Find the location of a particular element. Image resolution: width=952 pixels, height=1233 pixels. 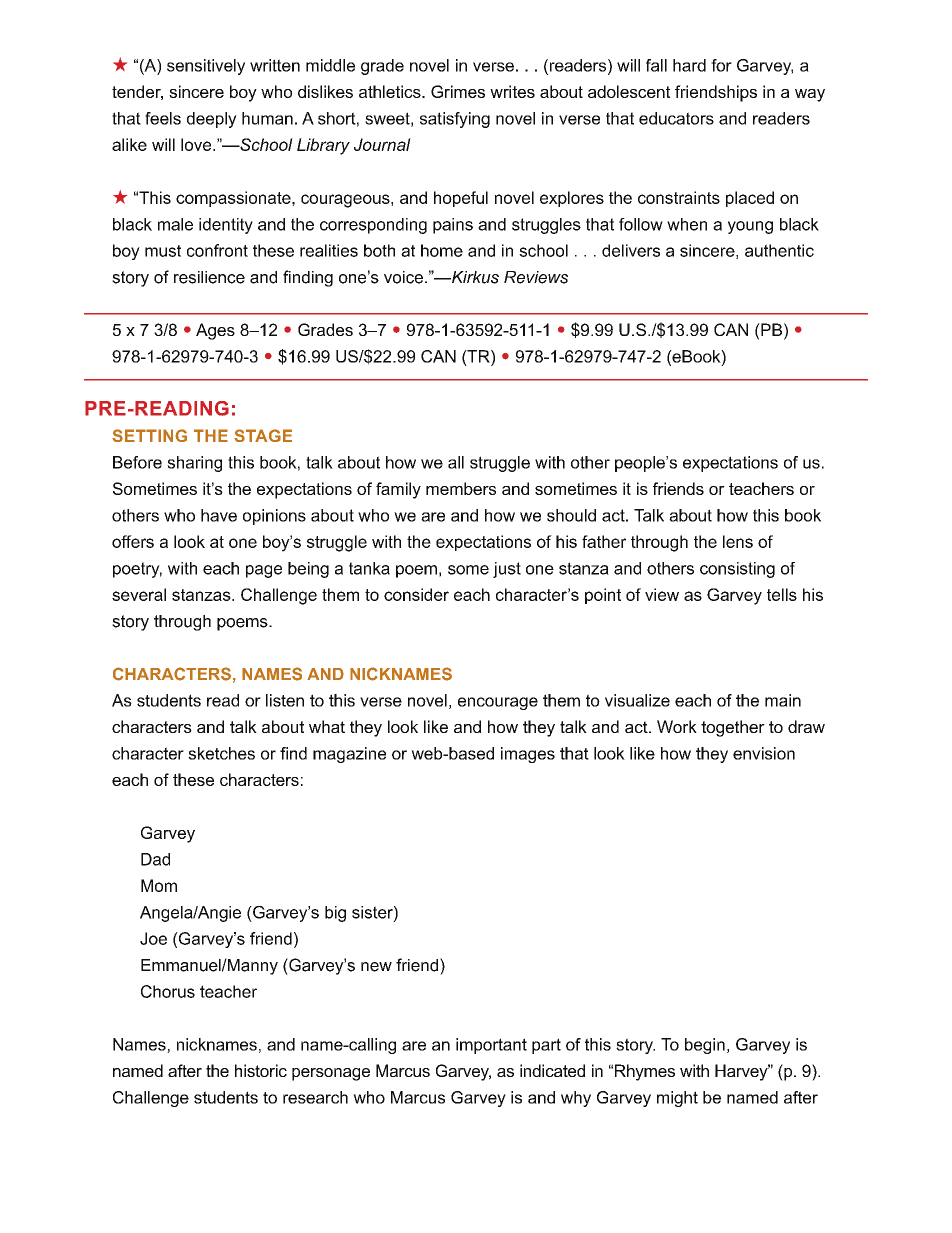

together is located at coordinates (733, 728).
